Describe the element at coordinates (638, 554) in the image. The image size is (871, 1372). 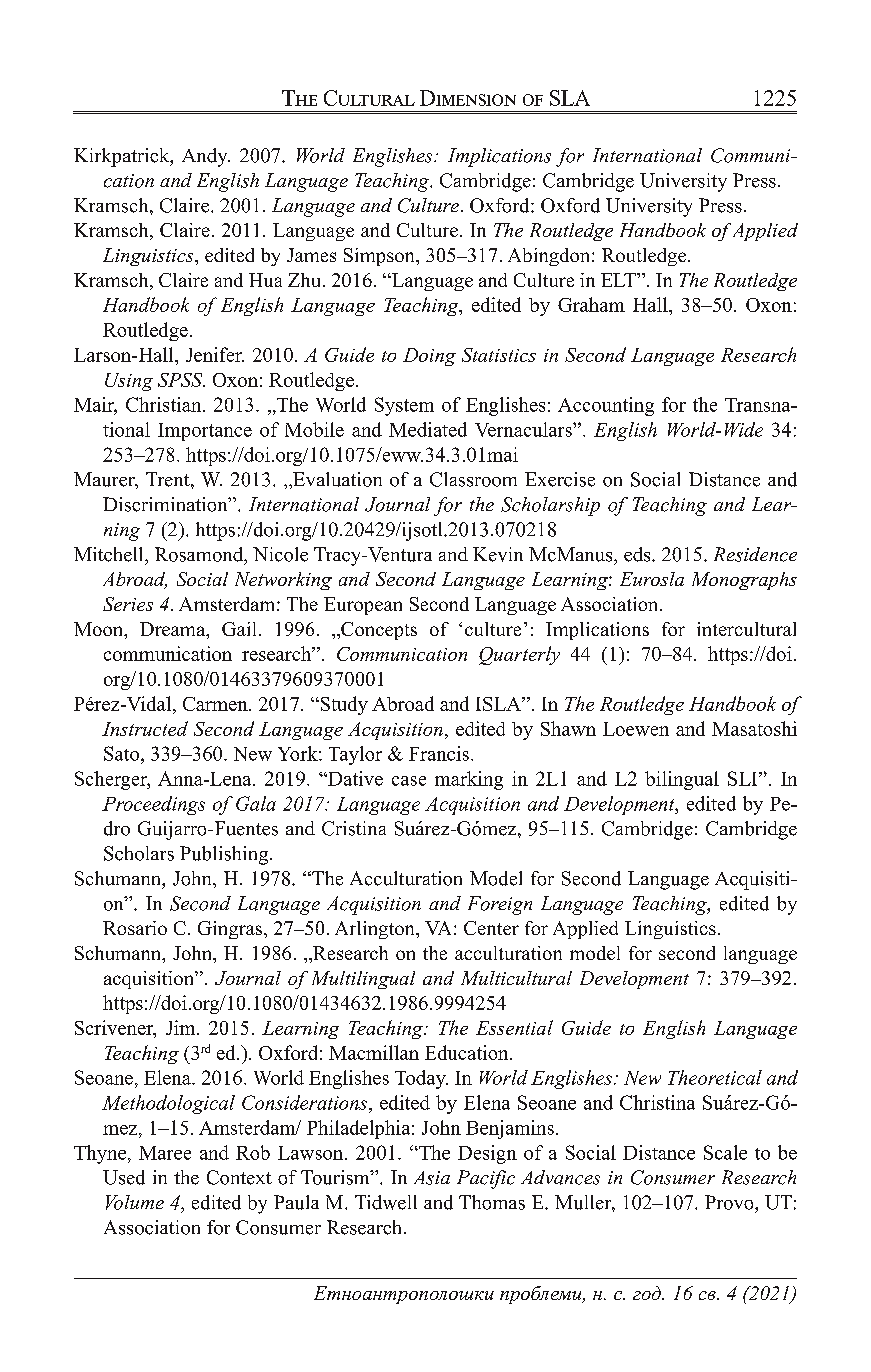
I see `eds` at that location.
